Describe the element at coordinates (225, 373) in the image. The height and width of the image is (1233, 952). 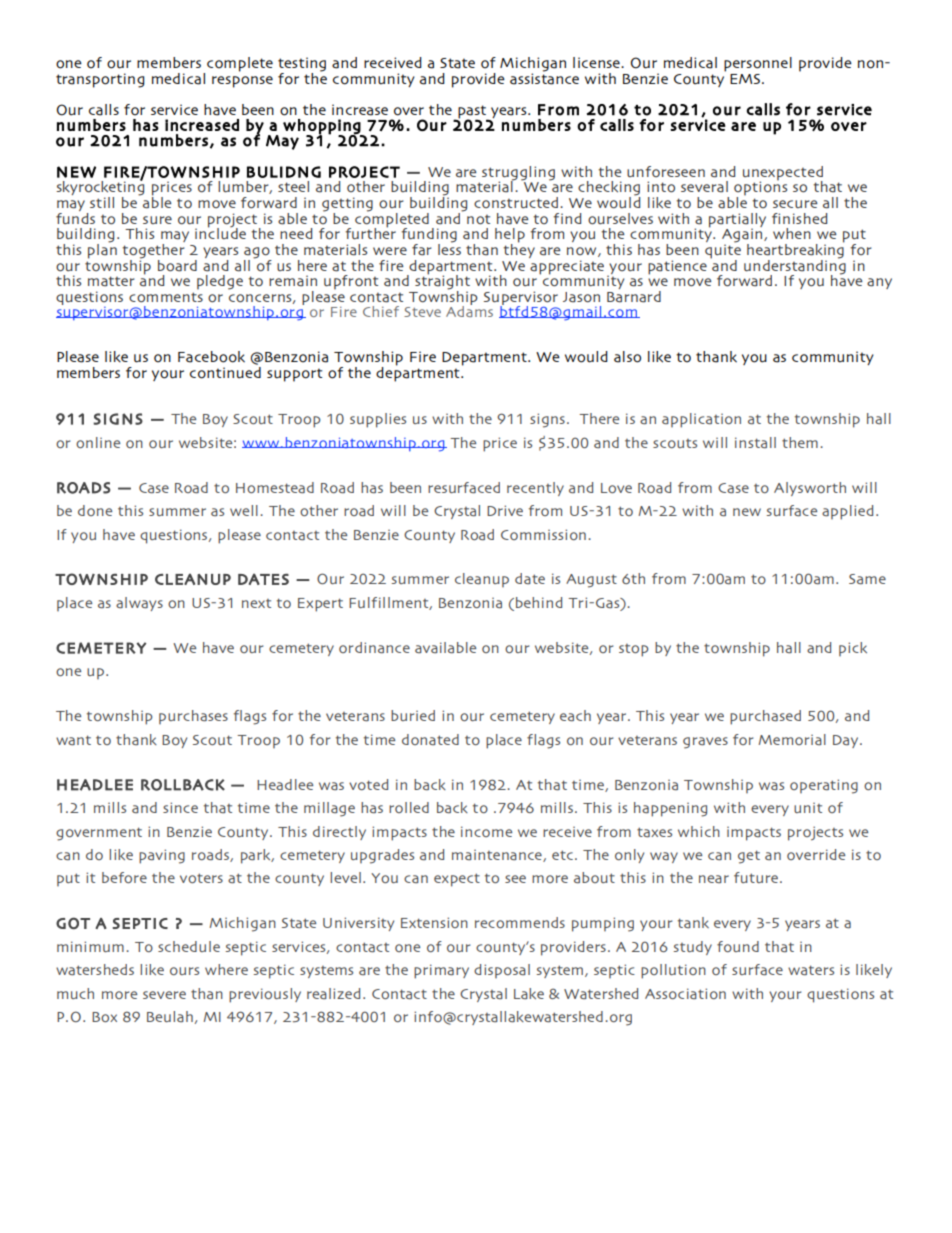
I see `continued` at that location.
